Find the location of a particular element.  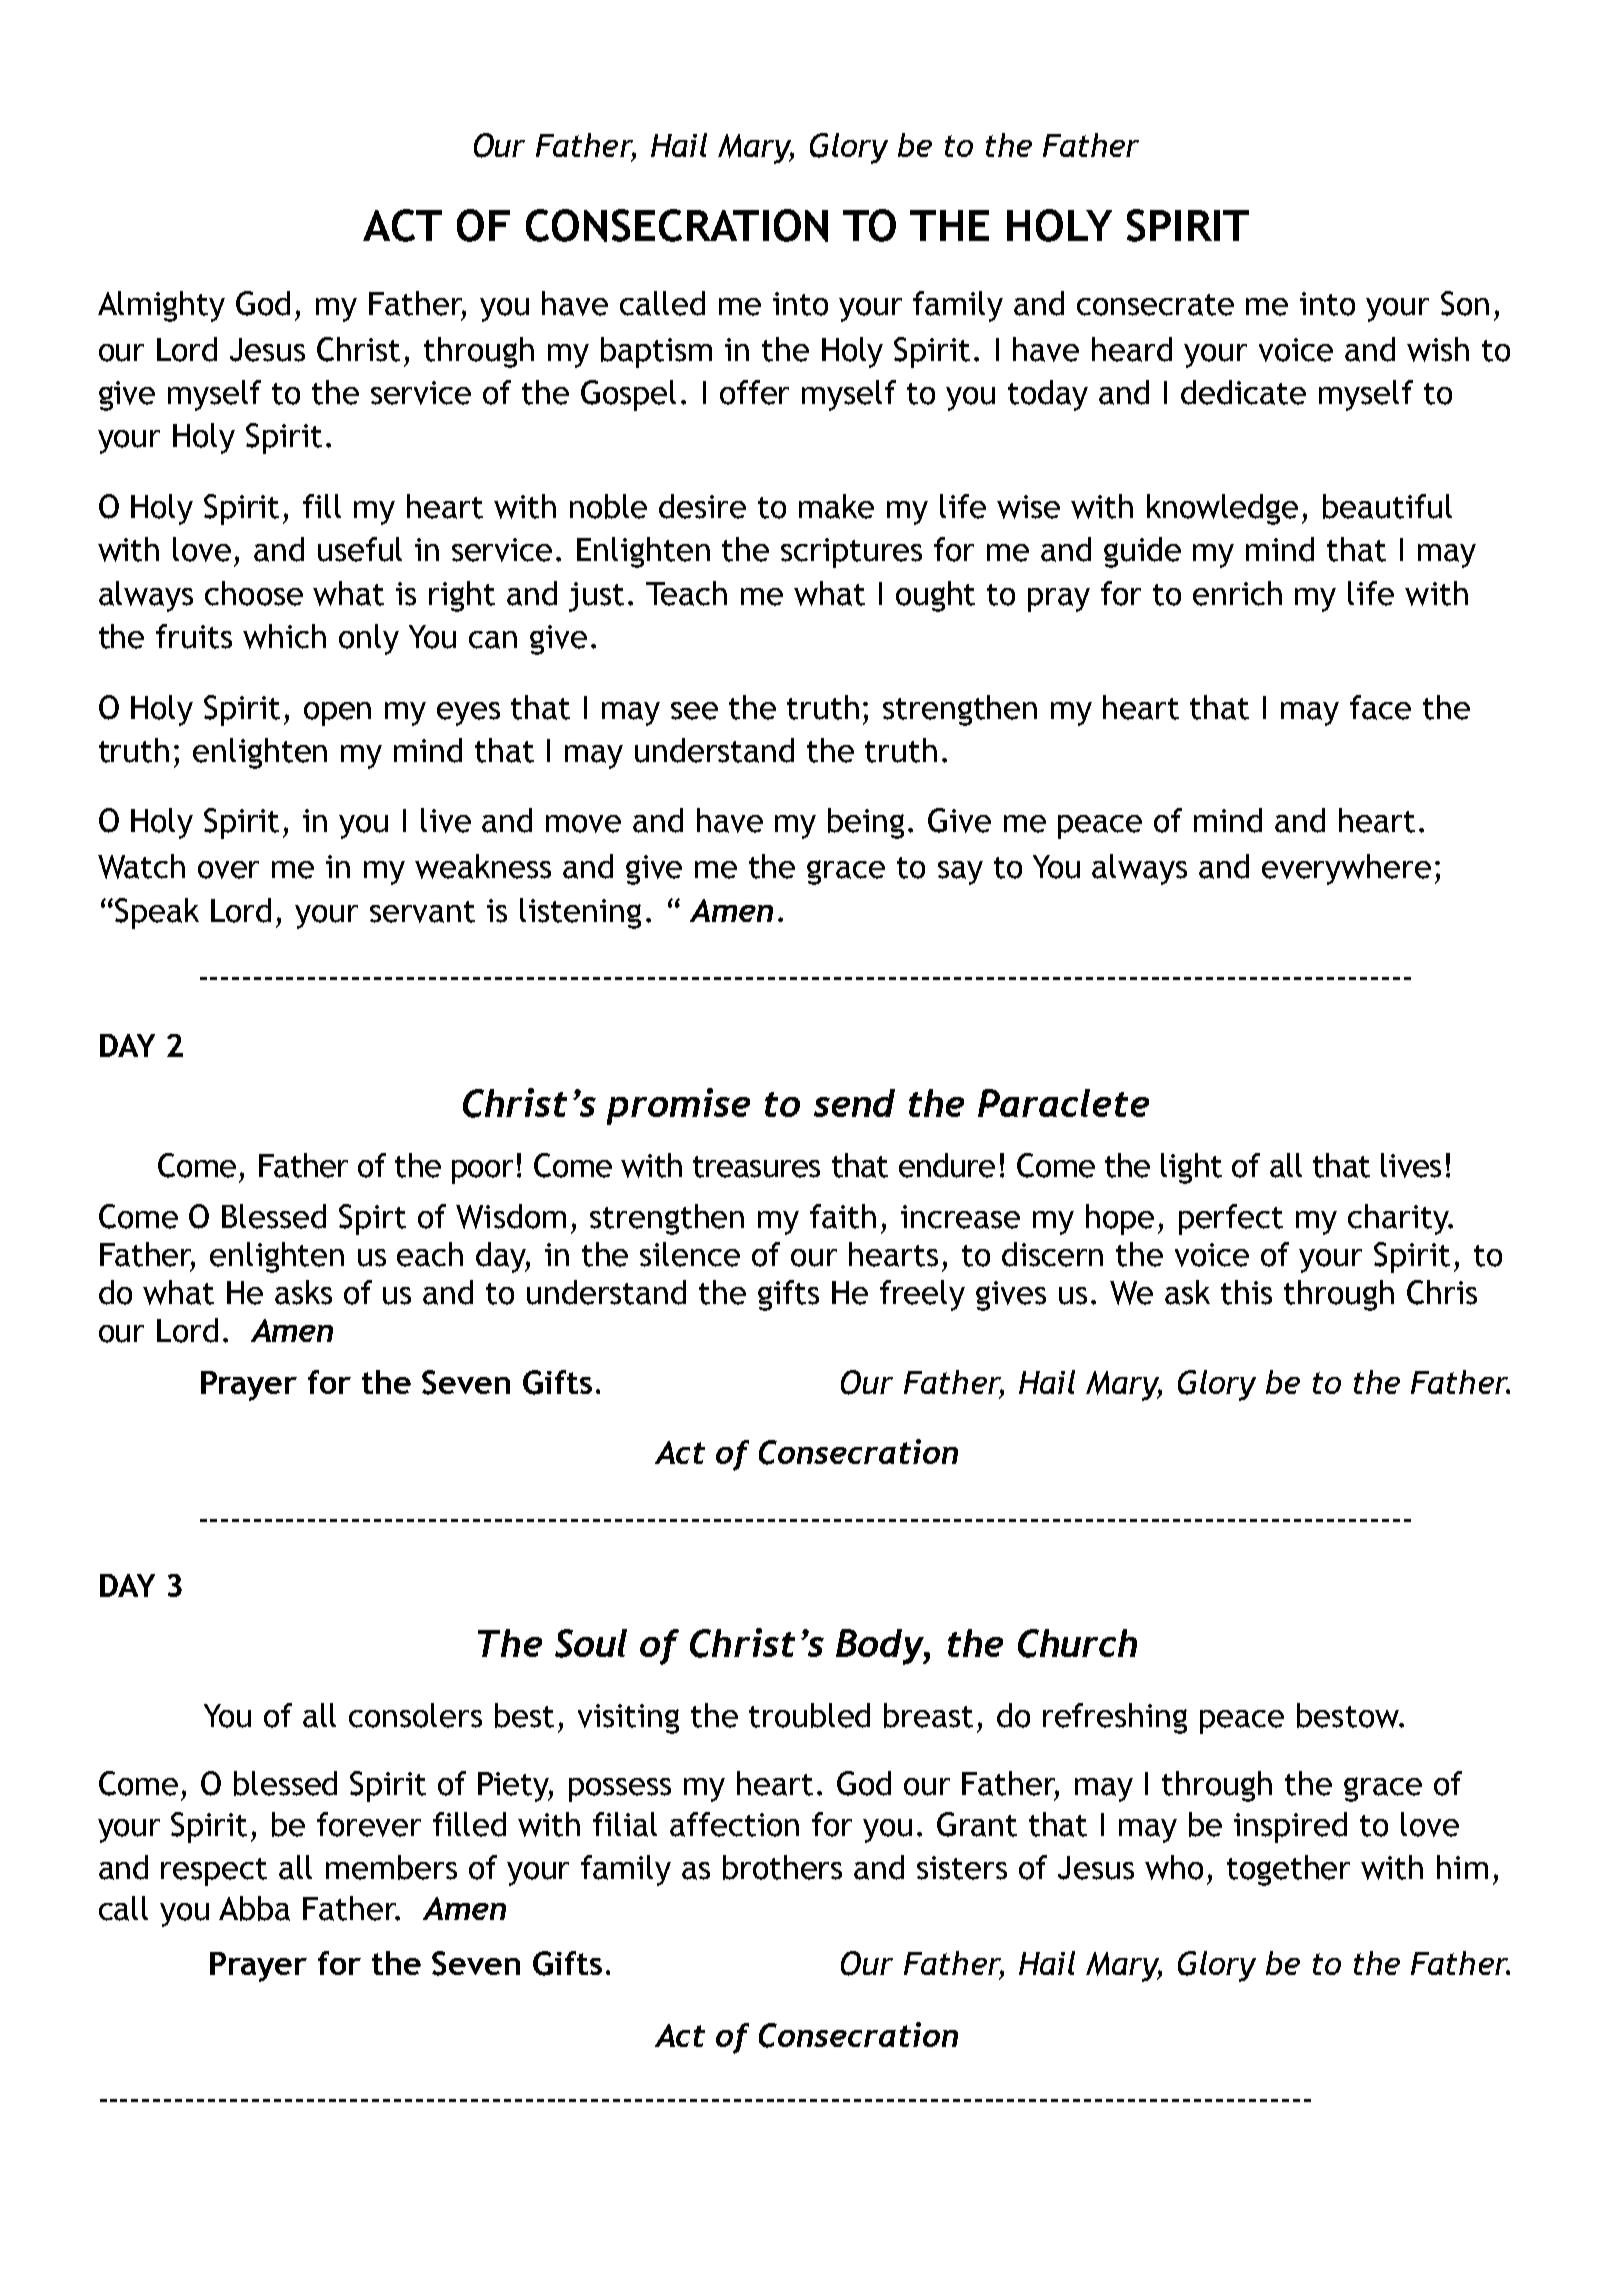

being is located at coordinates (866, 823).
